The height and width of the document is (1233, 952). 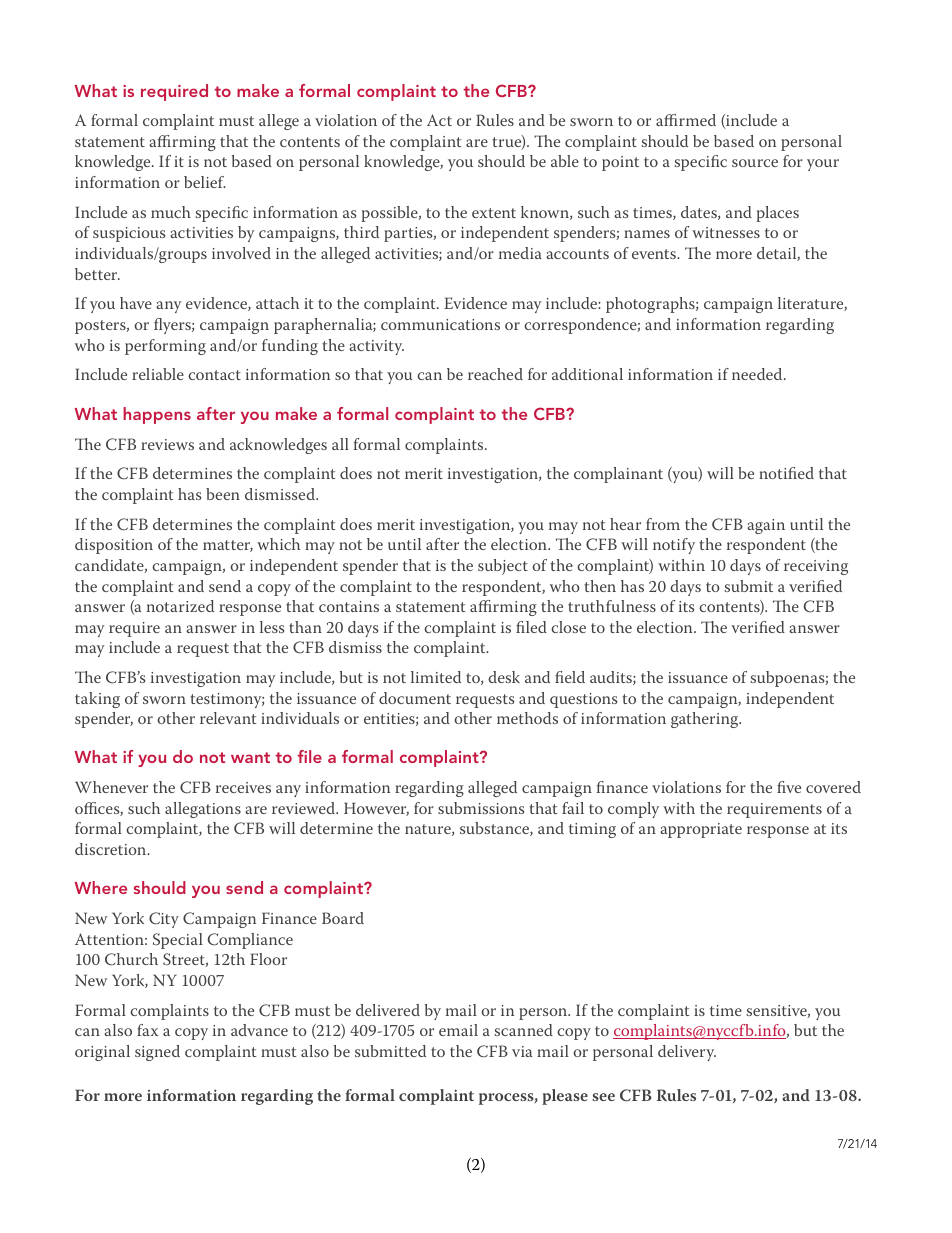 I want to click on submissions, so click(x=481, y=808).
